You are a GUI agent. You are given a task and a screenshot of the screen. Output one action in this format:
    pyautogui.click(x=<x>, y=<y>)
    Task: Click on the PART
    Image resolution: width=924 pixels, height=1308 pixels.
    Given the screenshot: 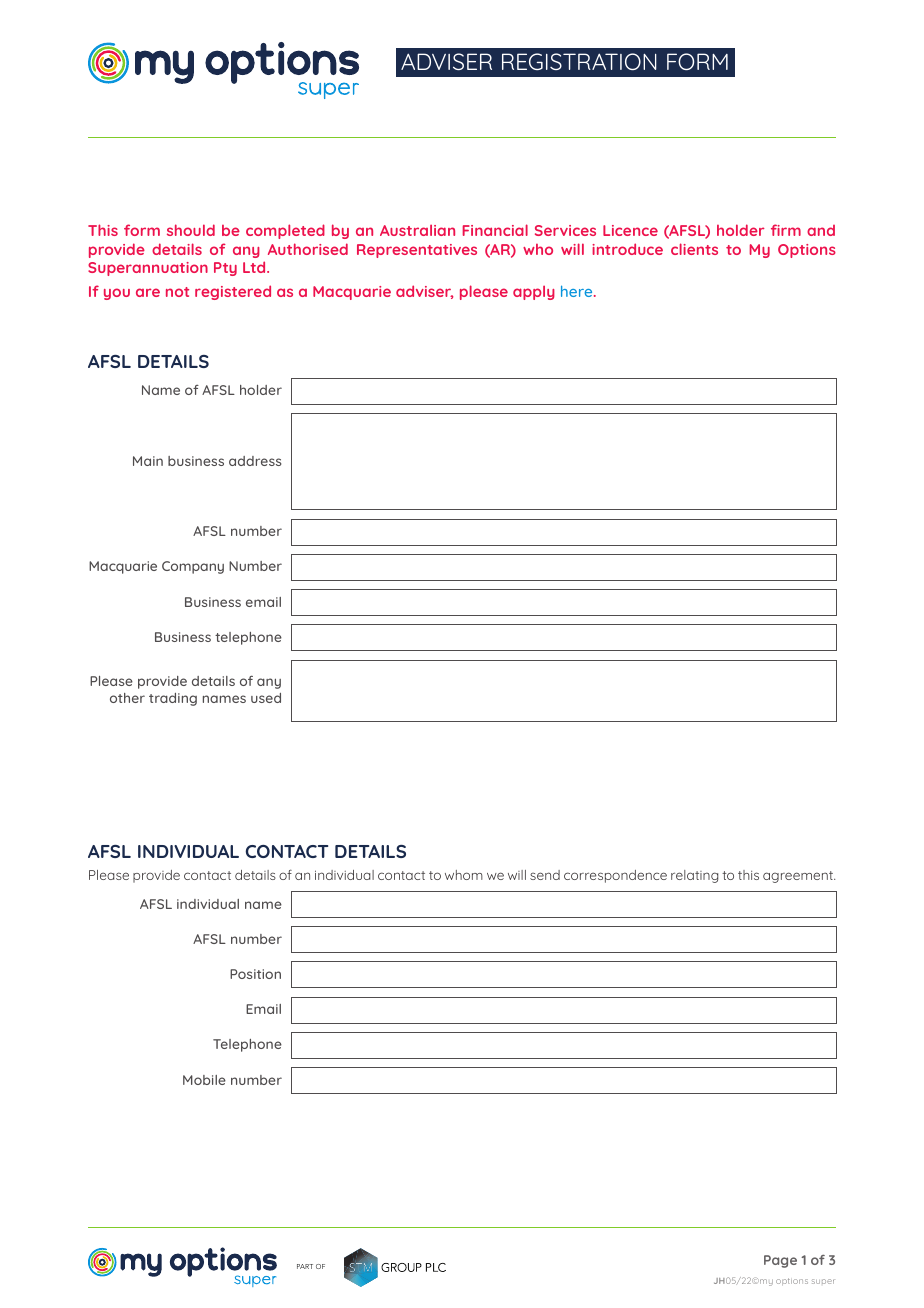 What is the action you would take?
    pyautogui.click(x=305, y=1266)
